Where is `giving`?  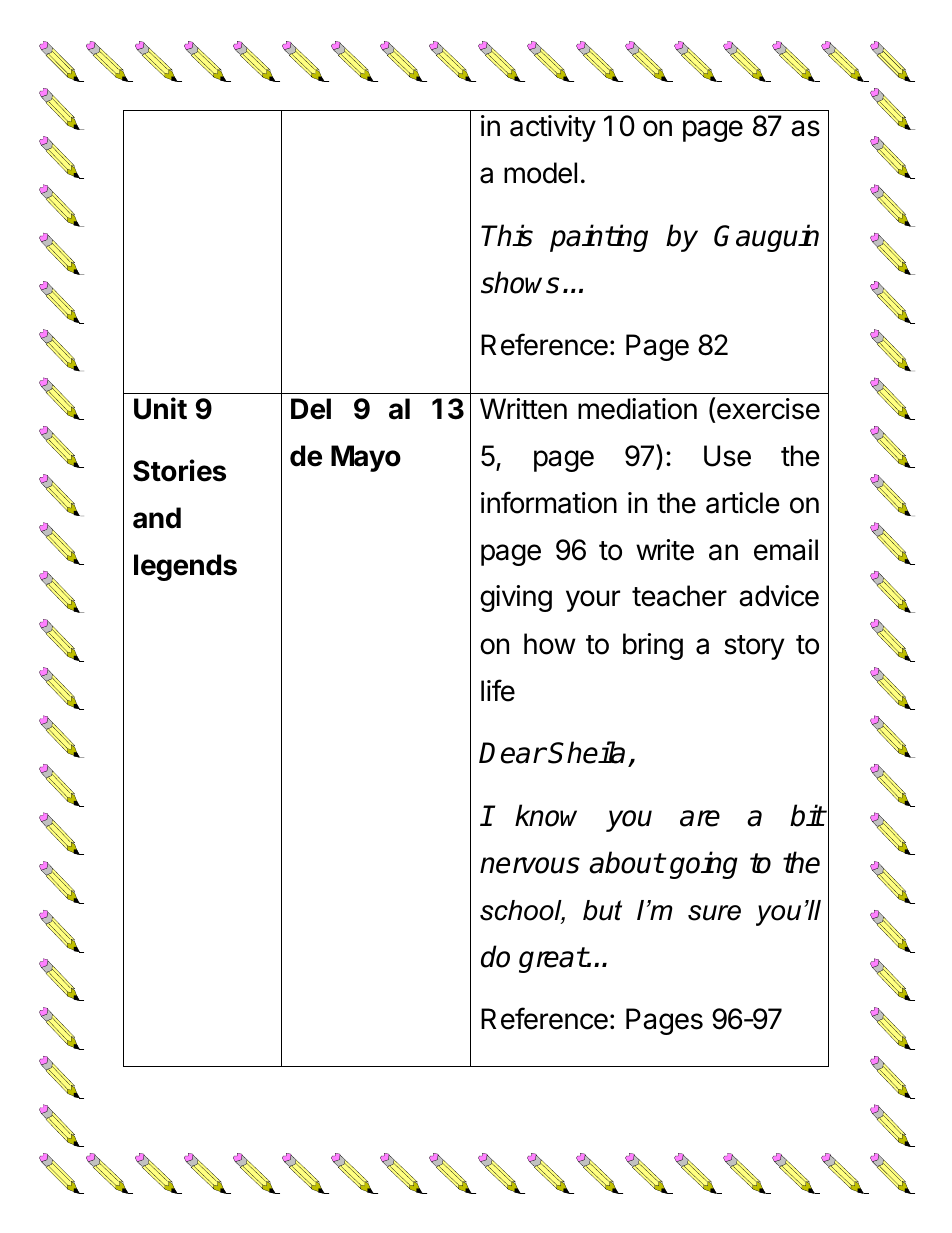 giving is located at coordinates (516, 598).
